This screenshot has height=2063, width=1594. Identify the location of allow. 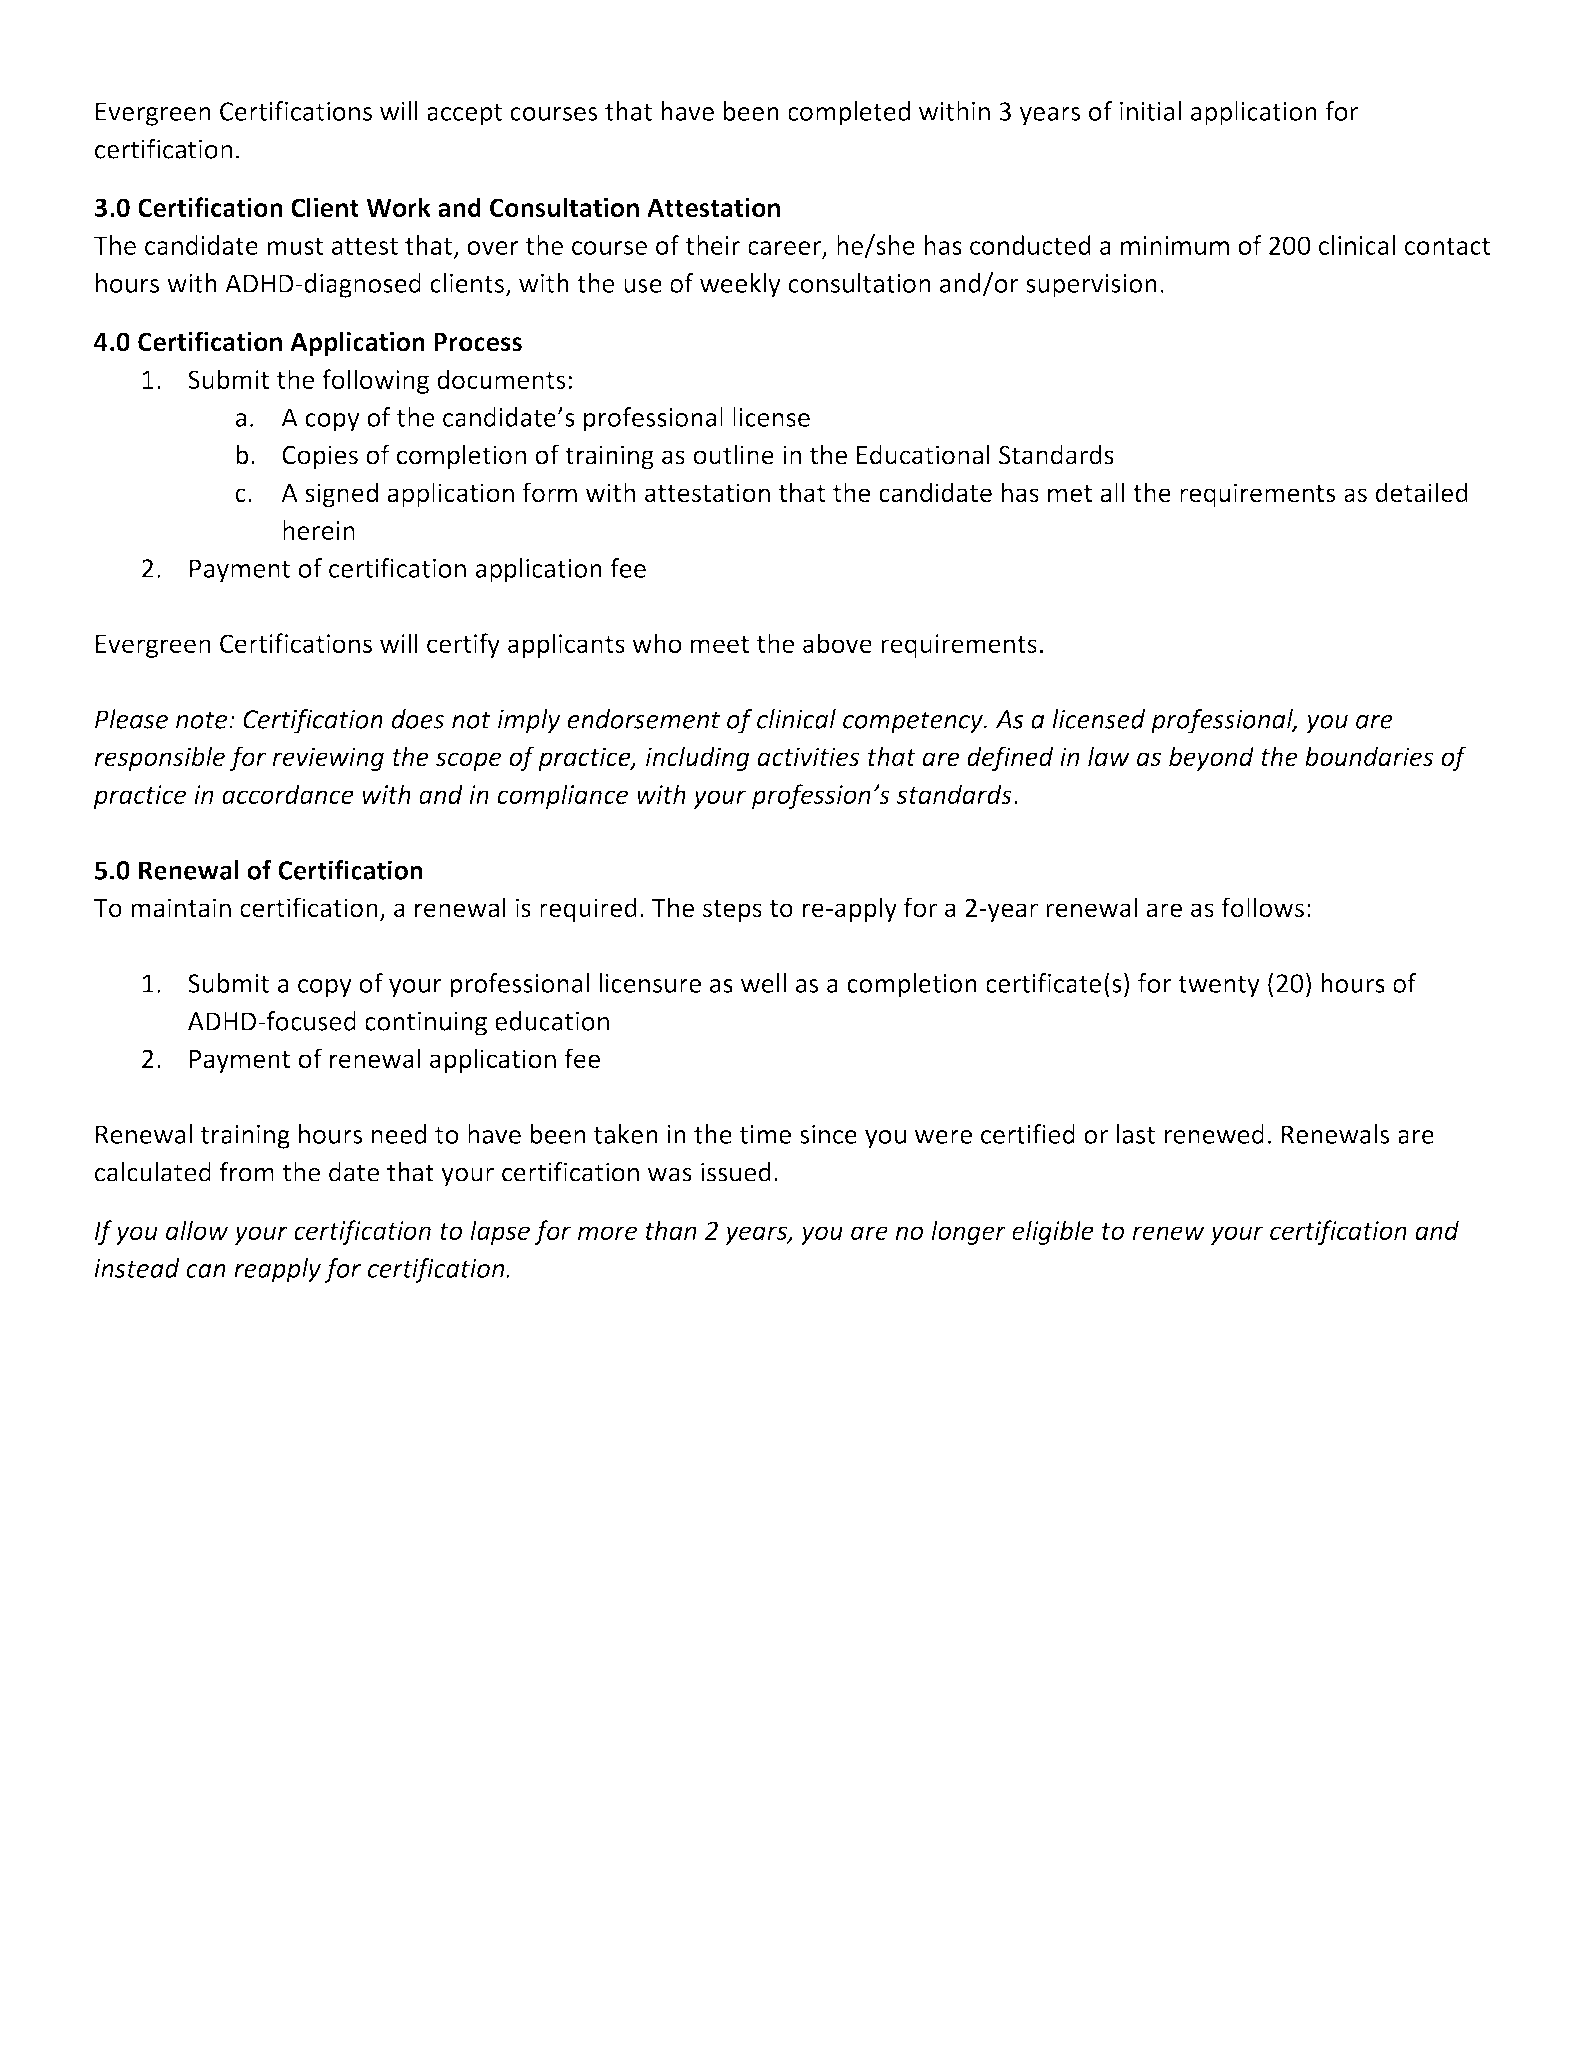
(197, 1230).
